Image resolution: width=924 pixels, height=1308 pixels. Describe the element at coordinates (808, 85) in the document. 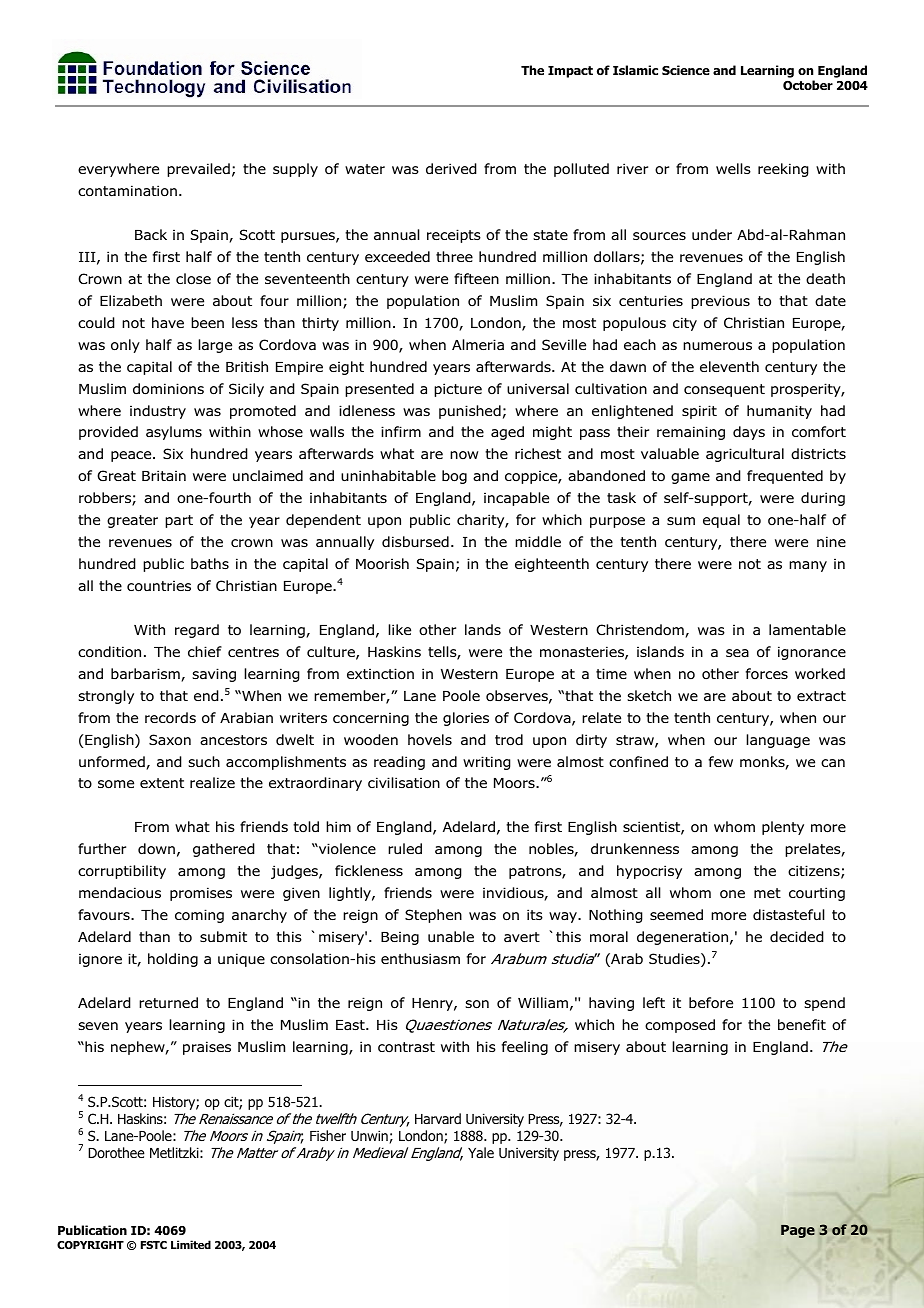

I see `October` at that location.
